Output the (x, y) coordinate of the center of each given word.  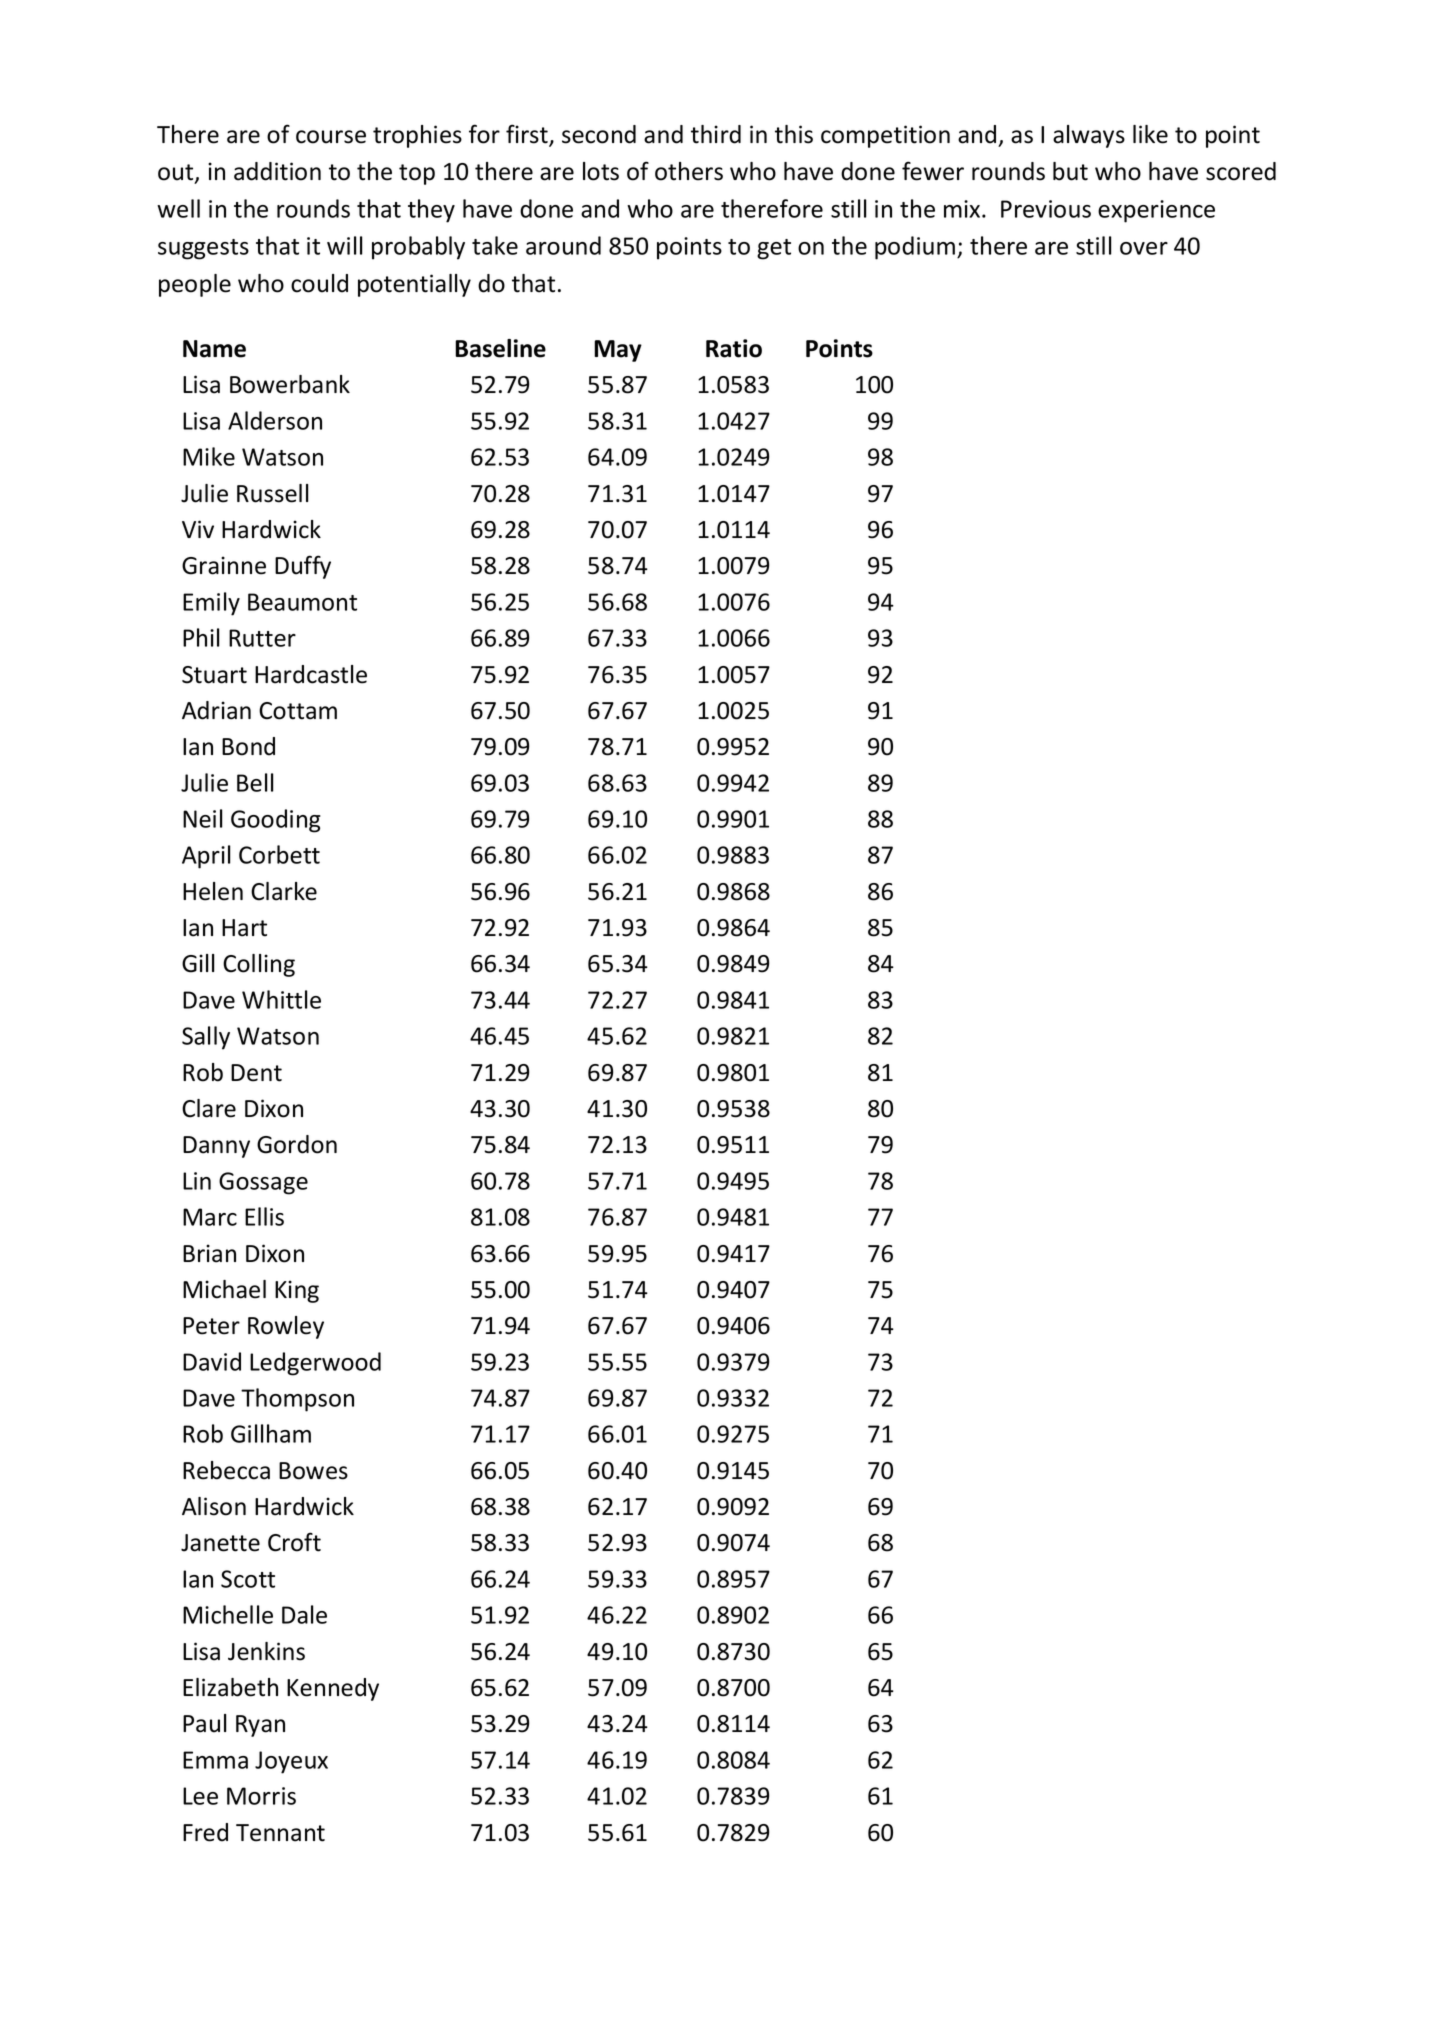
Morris (261, 1796)
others (689, 171)
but (1070, 171)
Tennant (280, 1833)
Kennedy (333, 1689)
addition (277, 171)
